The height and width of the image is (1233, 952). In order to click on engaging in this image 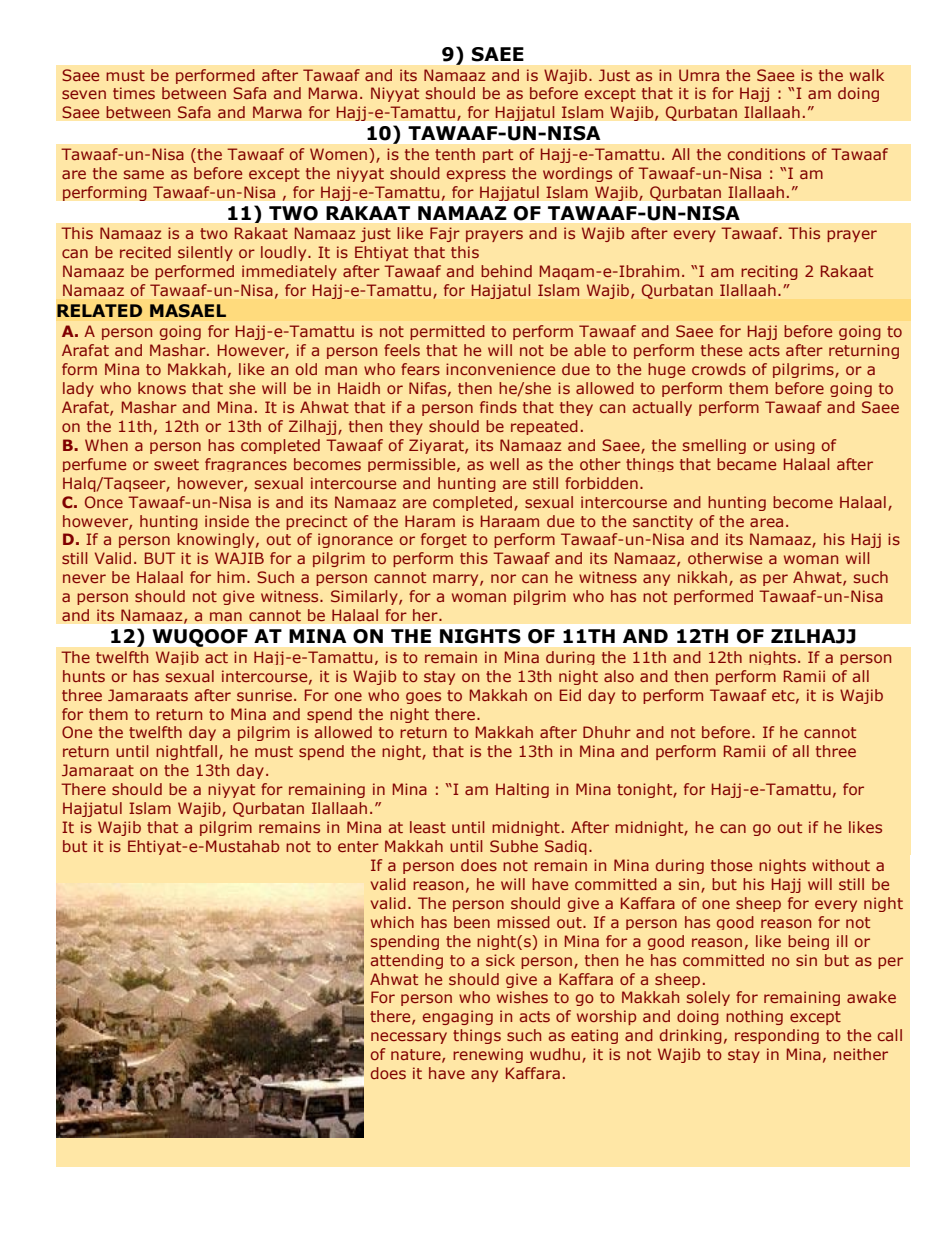, I will do `click(458, 1017)`.
